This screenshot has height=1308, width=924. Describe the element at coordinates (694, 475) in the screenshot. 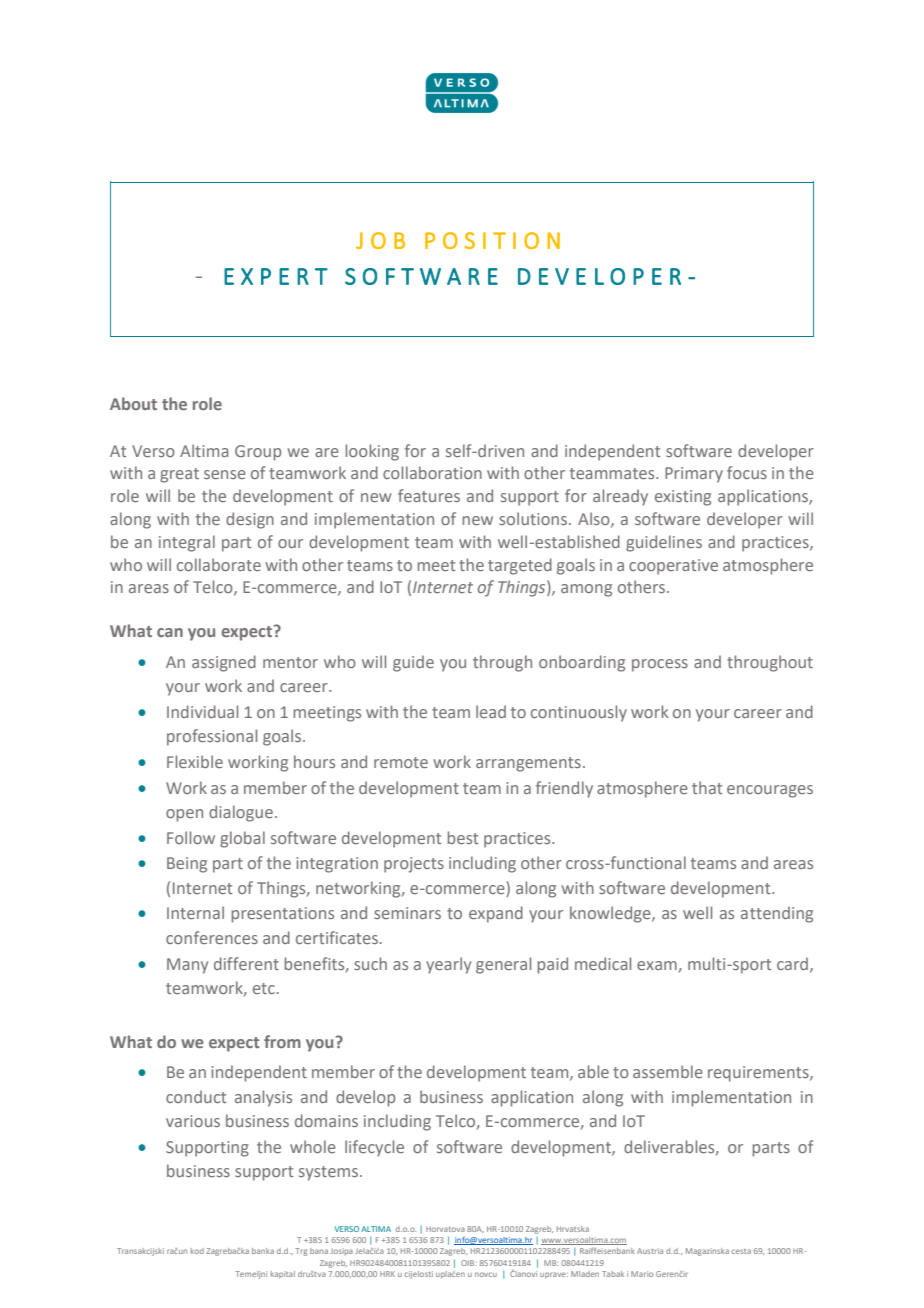

I see `Primary` at that location.
